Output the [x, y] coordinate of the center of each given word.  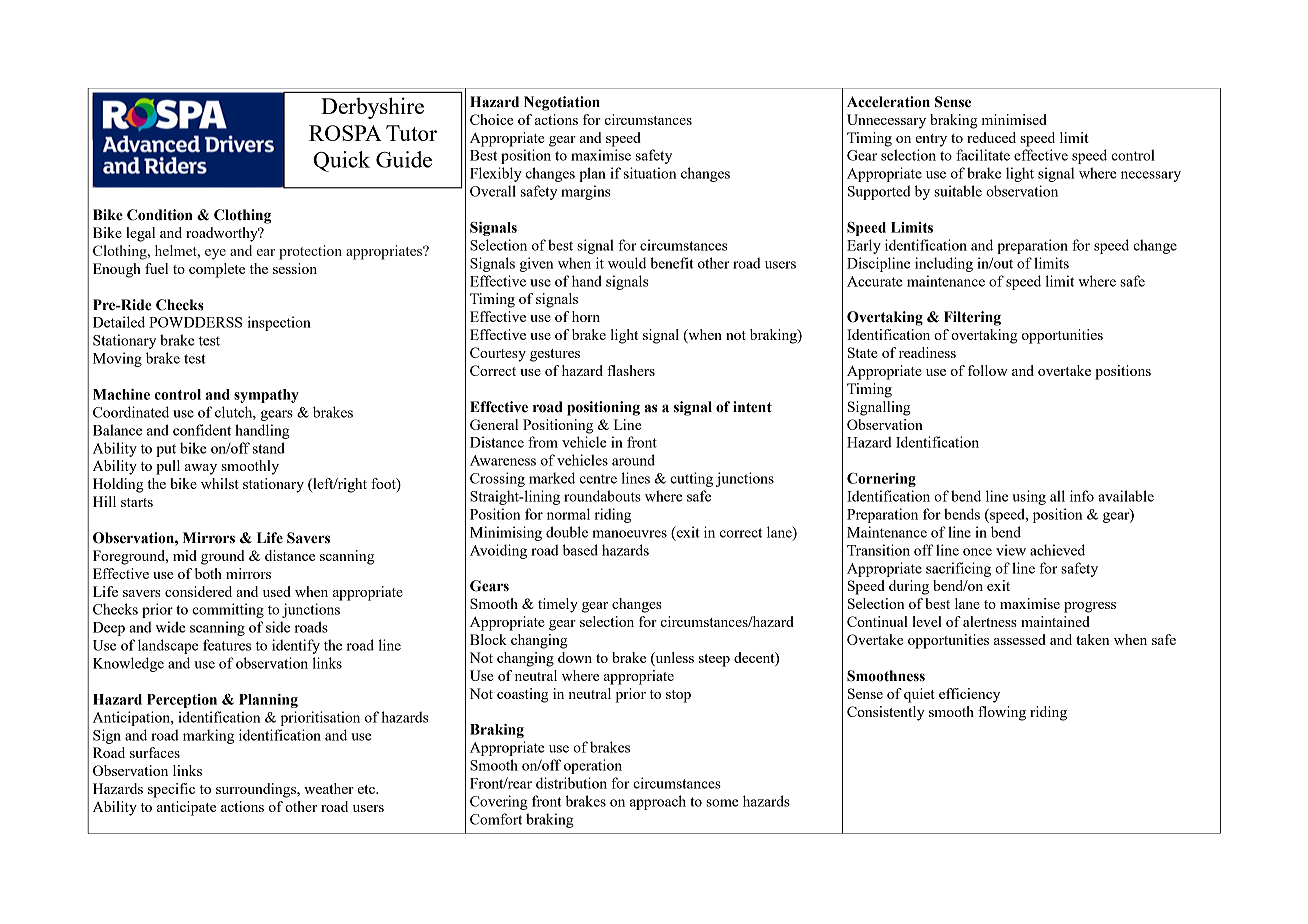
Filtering [972, 318]
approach [658, 802]
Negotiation [562, 103]
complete [217, 270]
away [201, 469]
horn [586, 316]
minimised [1014, 119]
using [1029, 497]
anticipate [186, 808]
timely [558, 605]
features [227, 645]
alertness [990, 621]
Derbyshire [372, 108]
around [633, 460]
